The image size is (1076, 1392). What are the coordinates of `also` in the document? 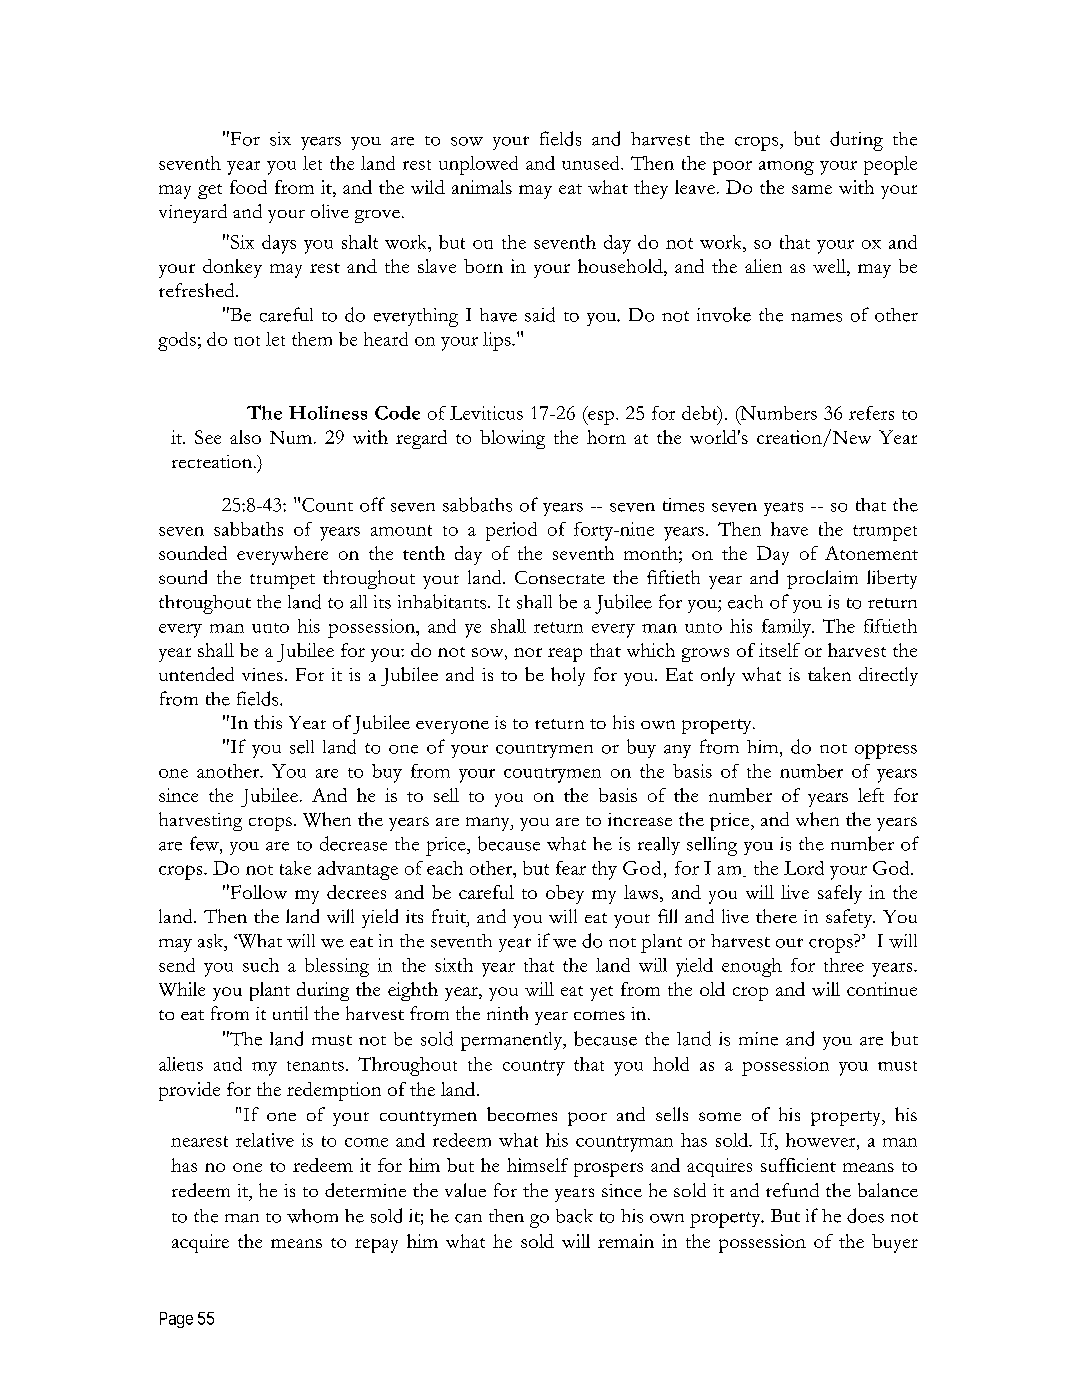 It's located at (245, 437).
